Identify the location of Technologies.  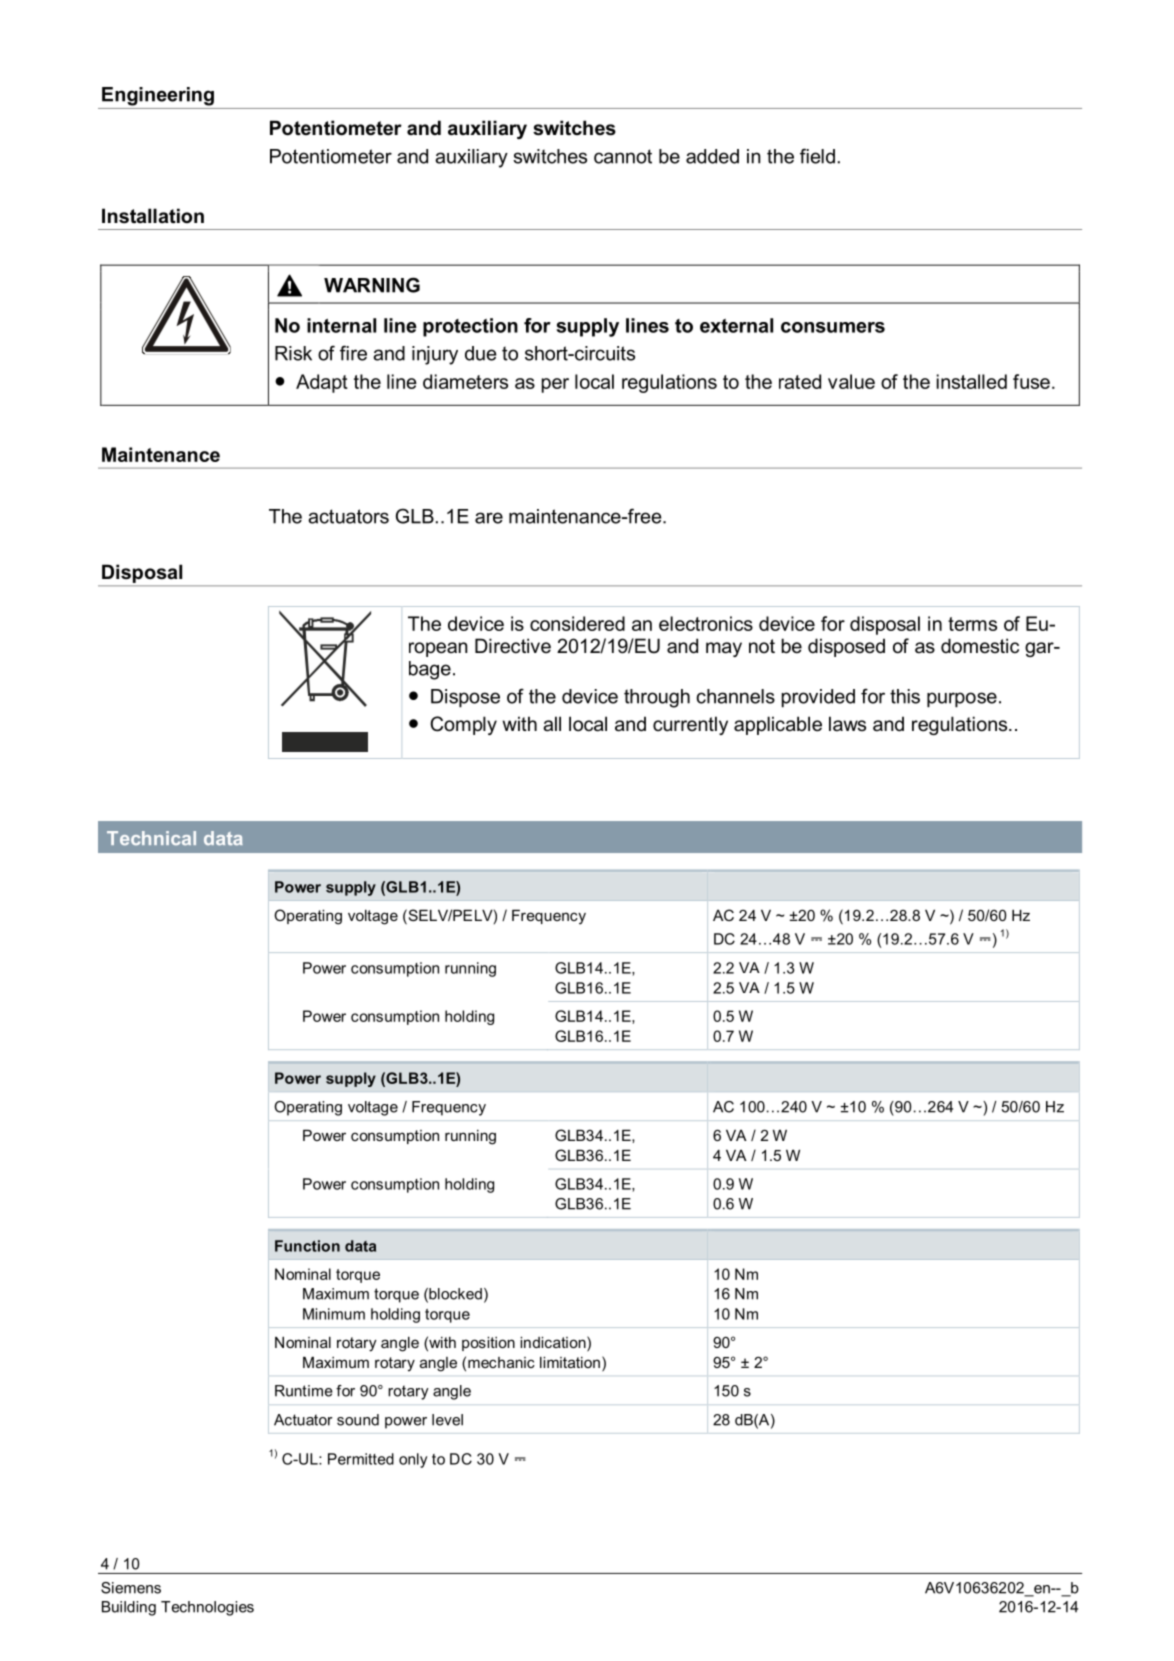
(207, 1608).
